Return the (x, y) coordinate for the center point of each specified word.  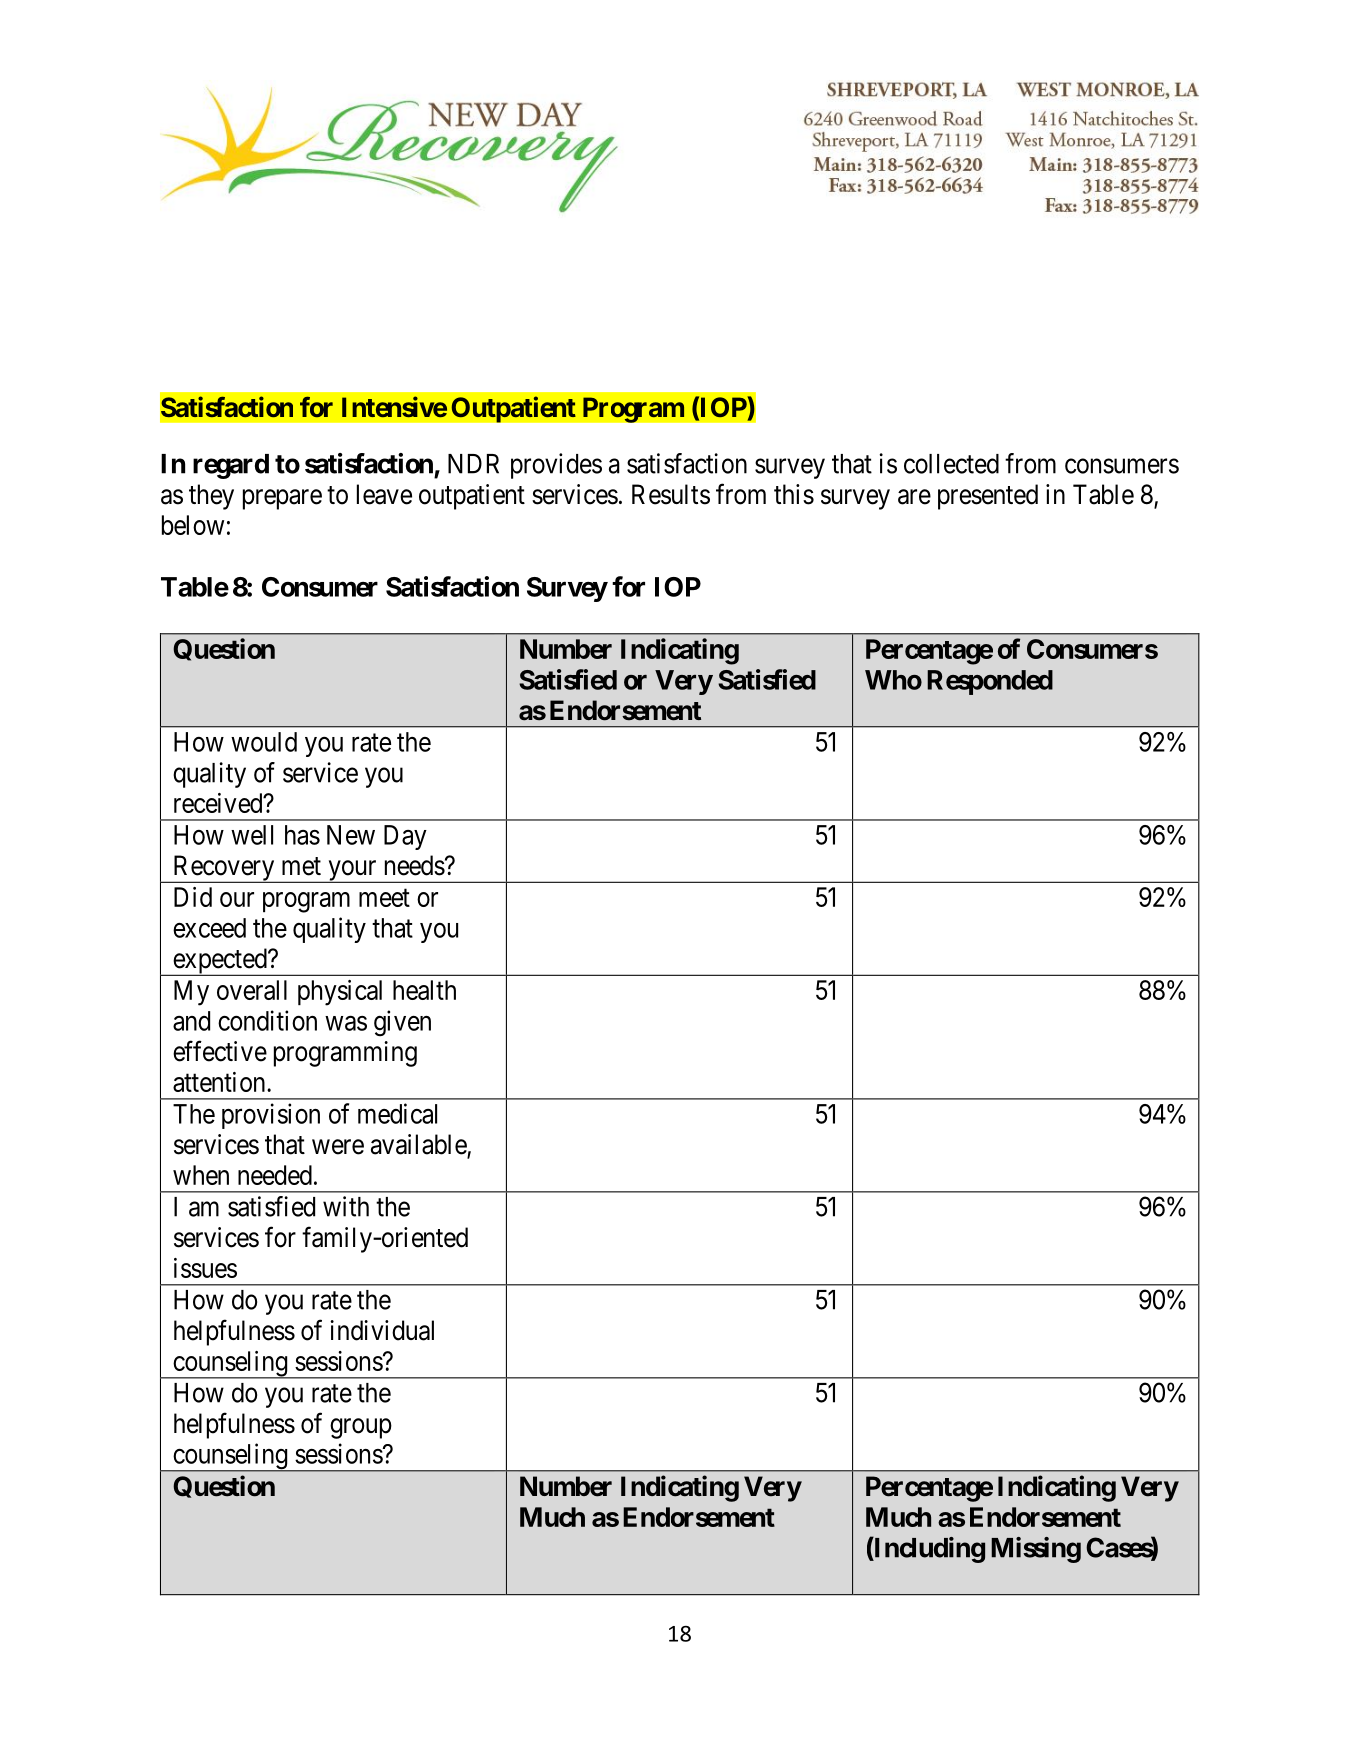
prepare (282, 499)
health (424, 990)
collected (951, 464)
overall (252, 990)
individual (382, 1330)
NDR (473, 464)
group (361, 1428)
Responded (990, 682)
